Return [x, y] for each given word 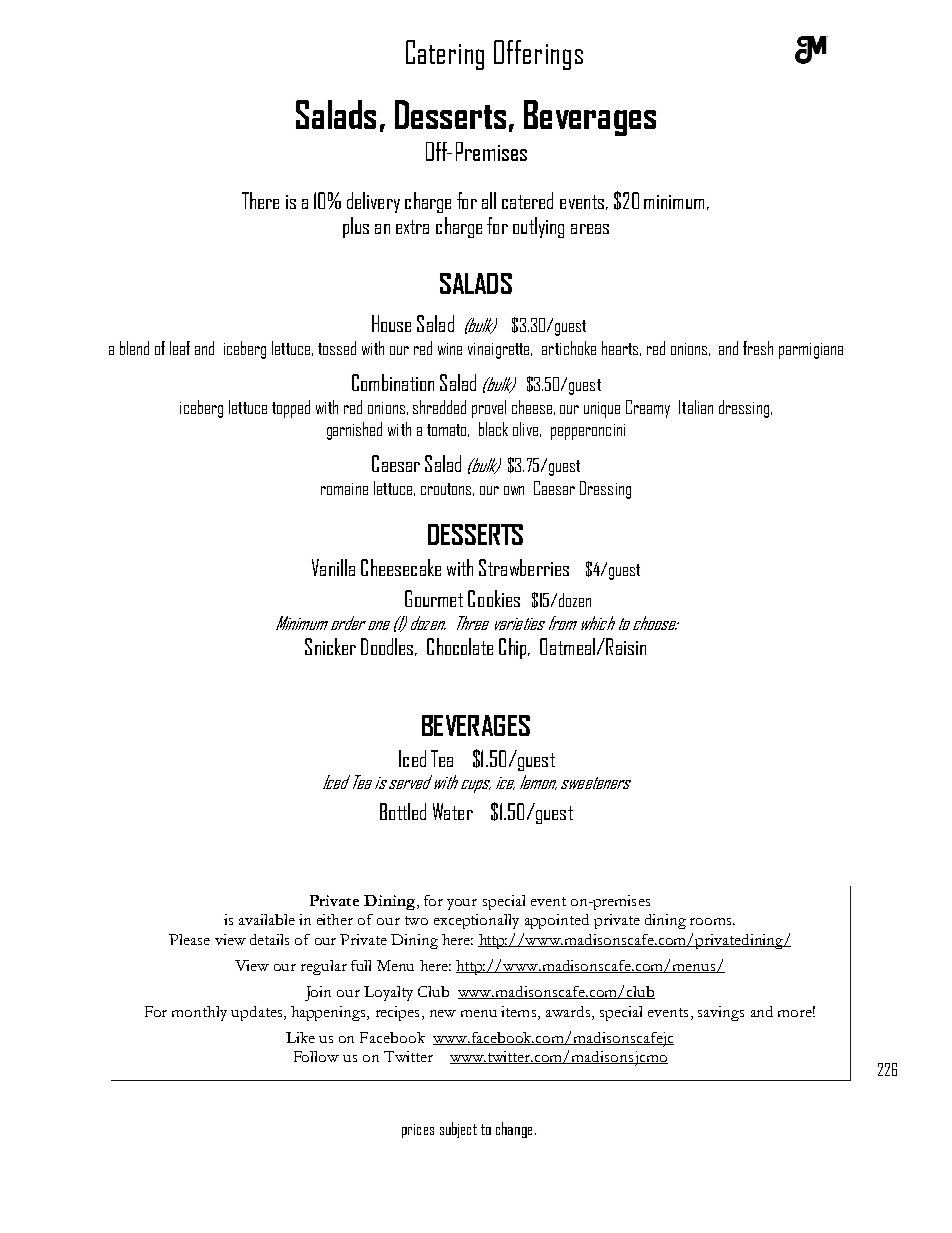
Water [453, 811]
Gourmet [434, 598]
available [267, 919]
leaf [180, 348]
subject [458, 1130]
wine [450, 349]
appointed [557, 921]
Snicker [330, 646]
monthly [199, 1013]
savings [721, 1013]
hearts [620, 348]
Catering [445, 55]
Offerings [538, 55]
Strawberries [524, 567]
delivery [373, 202]
